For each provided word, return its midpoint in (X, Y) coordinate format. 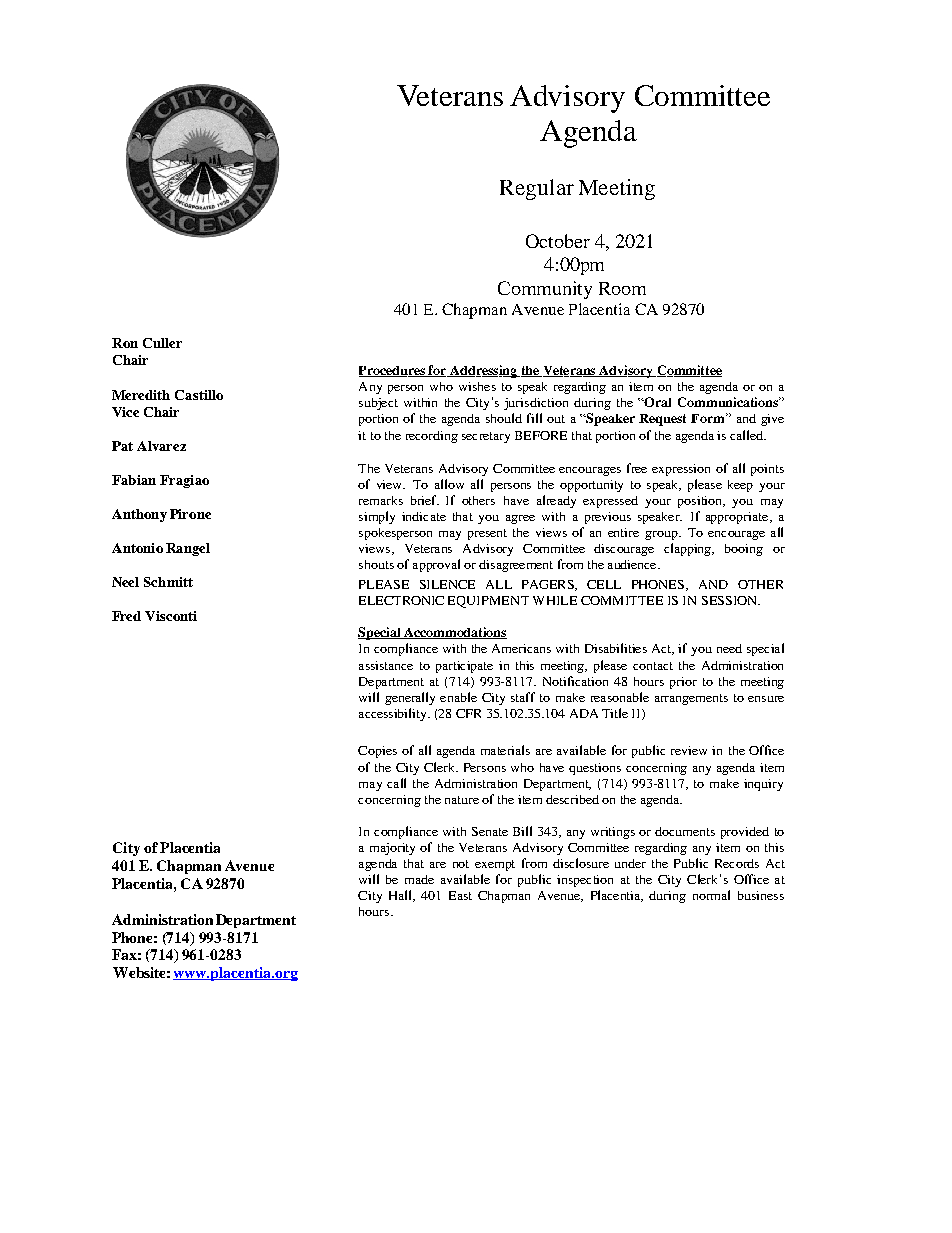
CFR (468, 713)
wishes (477, 386)
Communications (729, 402)
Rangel (188, 549)
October (558, 241)
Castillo (199, 395)
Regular (537, 189)
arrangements (691, 699)
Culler (162, 343)
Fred (126, 616)
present (487, 534)
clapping (688, 549)
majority (392, 849)
